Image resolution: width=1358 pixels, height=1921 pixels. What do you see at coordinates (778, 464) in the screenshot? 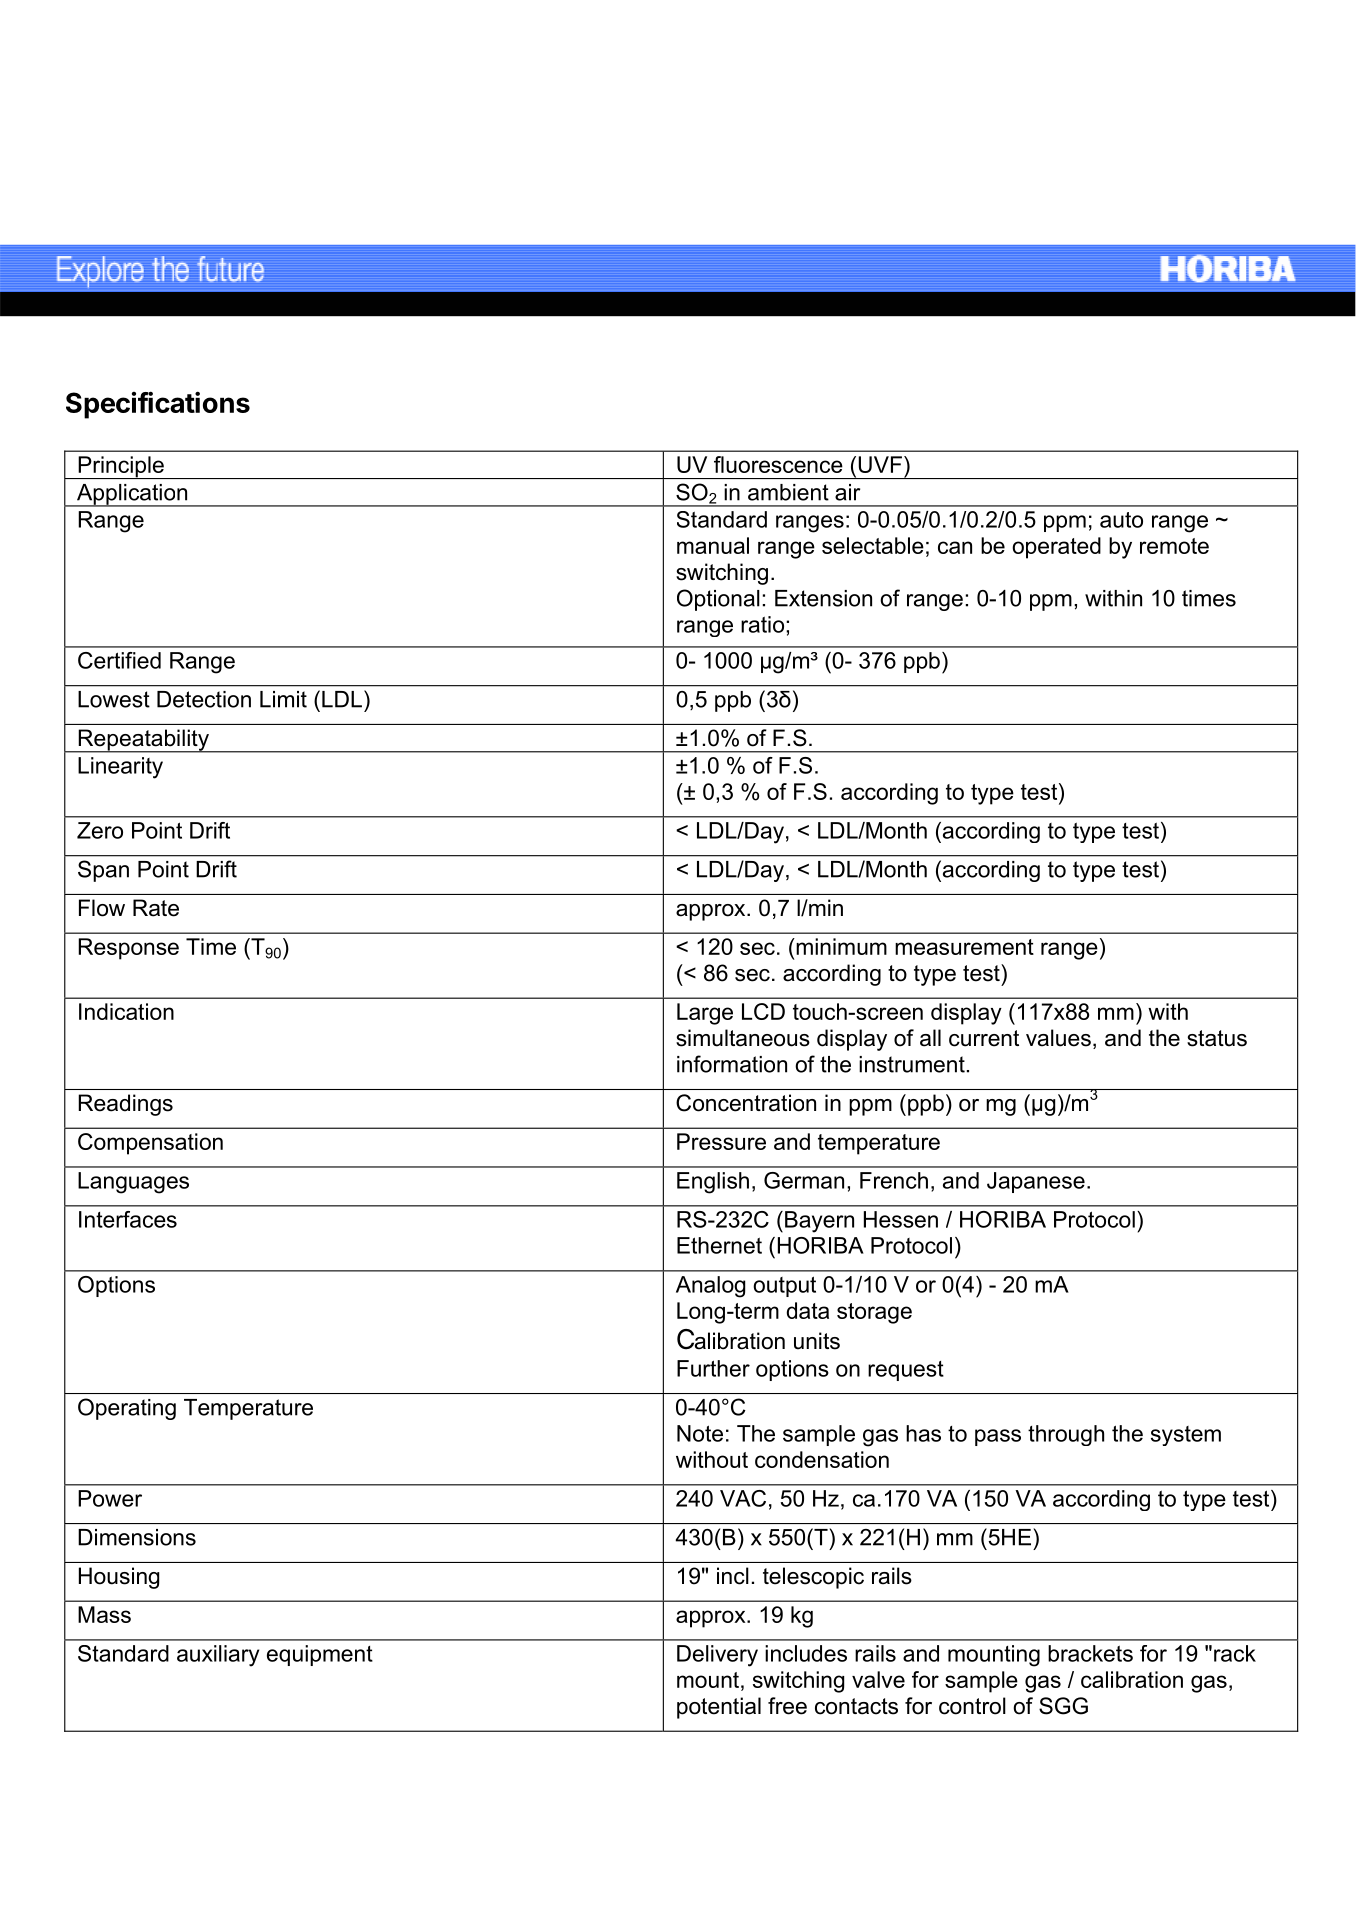
I see `fluorescence` at bounding box center [778, 464].
